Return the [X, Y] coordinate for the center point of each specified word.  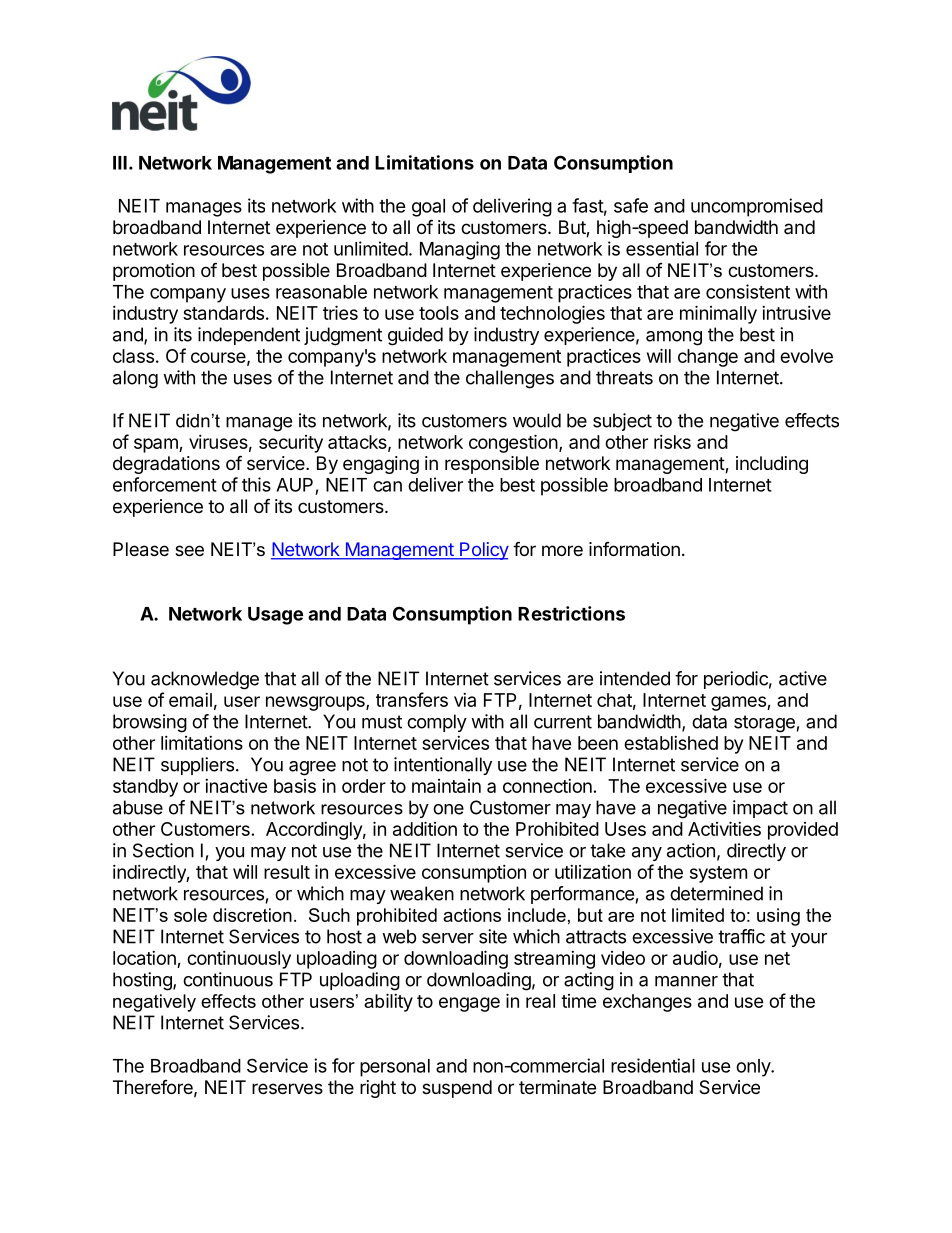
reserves [287, 1088]
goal [428, 208]
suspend [457, 1089]
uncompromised [757, 207]
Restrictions [571, 613]
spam [157, 445]
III [120, 163]
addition [425, 828]
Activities [724, 828]
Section [163, 850]
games [739, 703]
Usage [275, 616]
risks [672, 442]
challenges [510, 379]
